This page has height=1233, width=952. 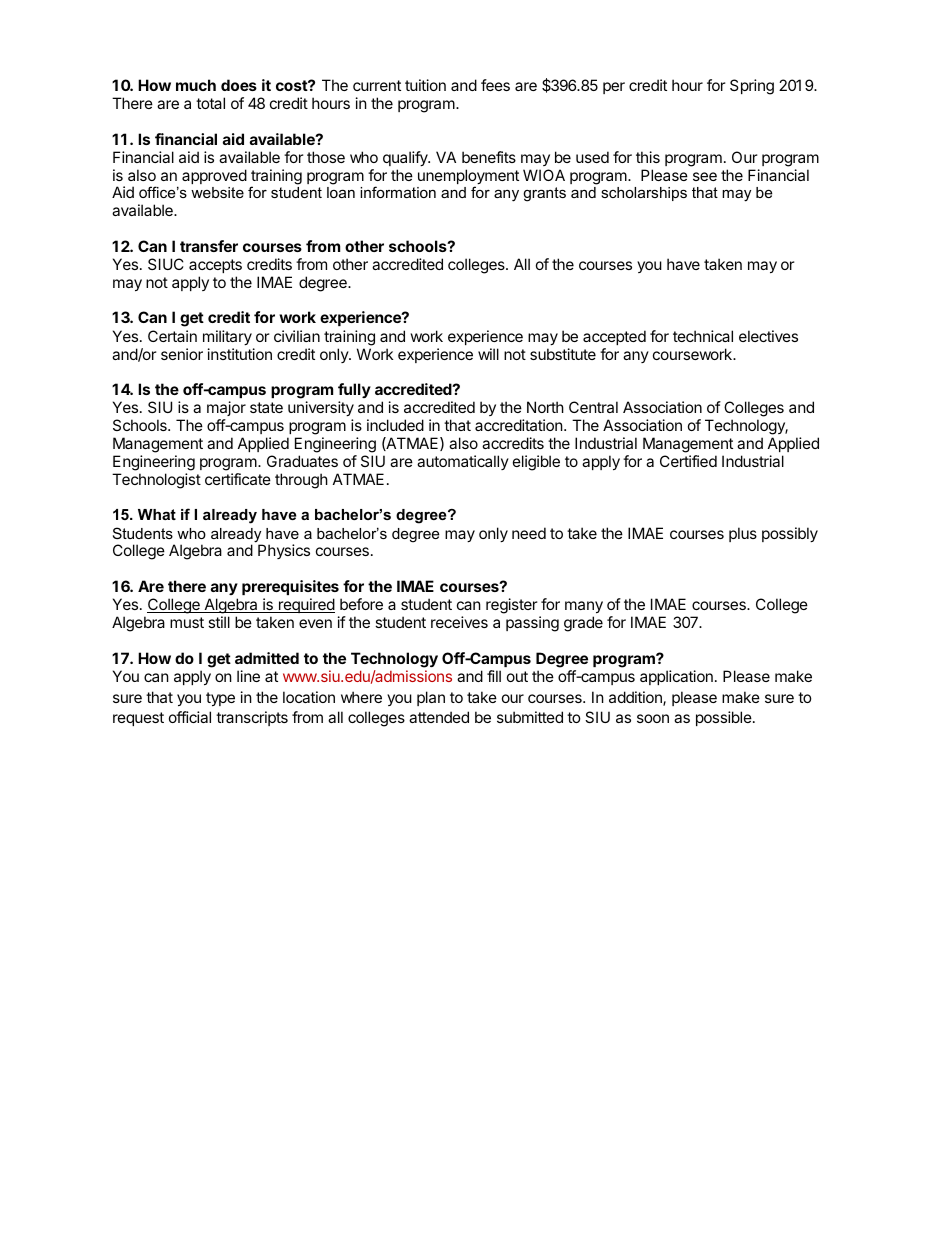 What do you see at coordinates (463, 462) in the page?
I see `automatically` at bounding box center [463, 462].
